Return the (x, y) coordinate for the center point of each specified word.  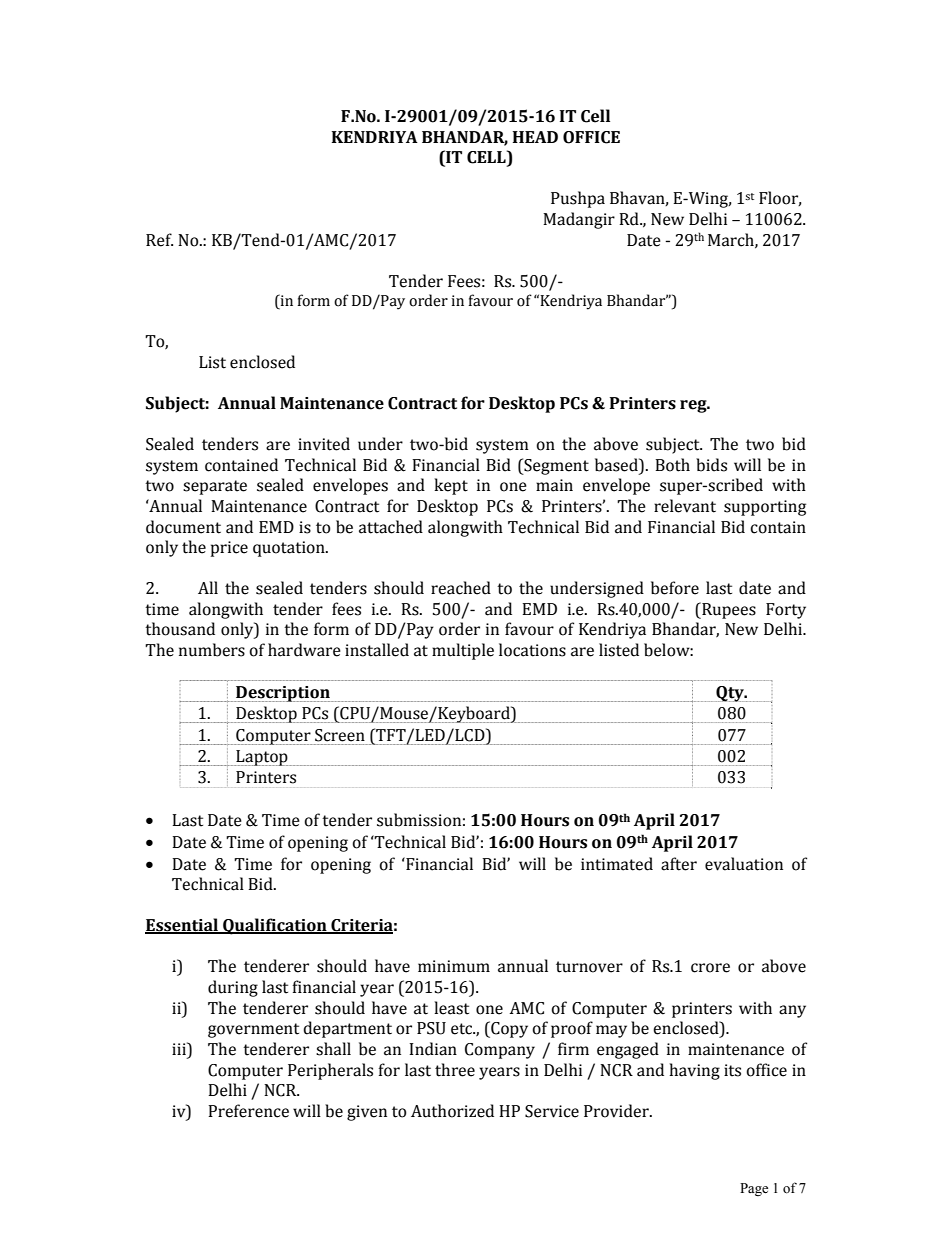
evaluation (744, 864)
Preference (248, 1111)
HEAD (535, 137)
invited (324, 444)
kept (451, 486)
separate (215, 487)
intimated (617, 864)
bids (711, 465)
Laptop (262, 758)
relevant (685, 506)
